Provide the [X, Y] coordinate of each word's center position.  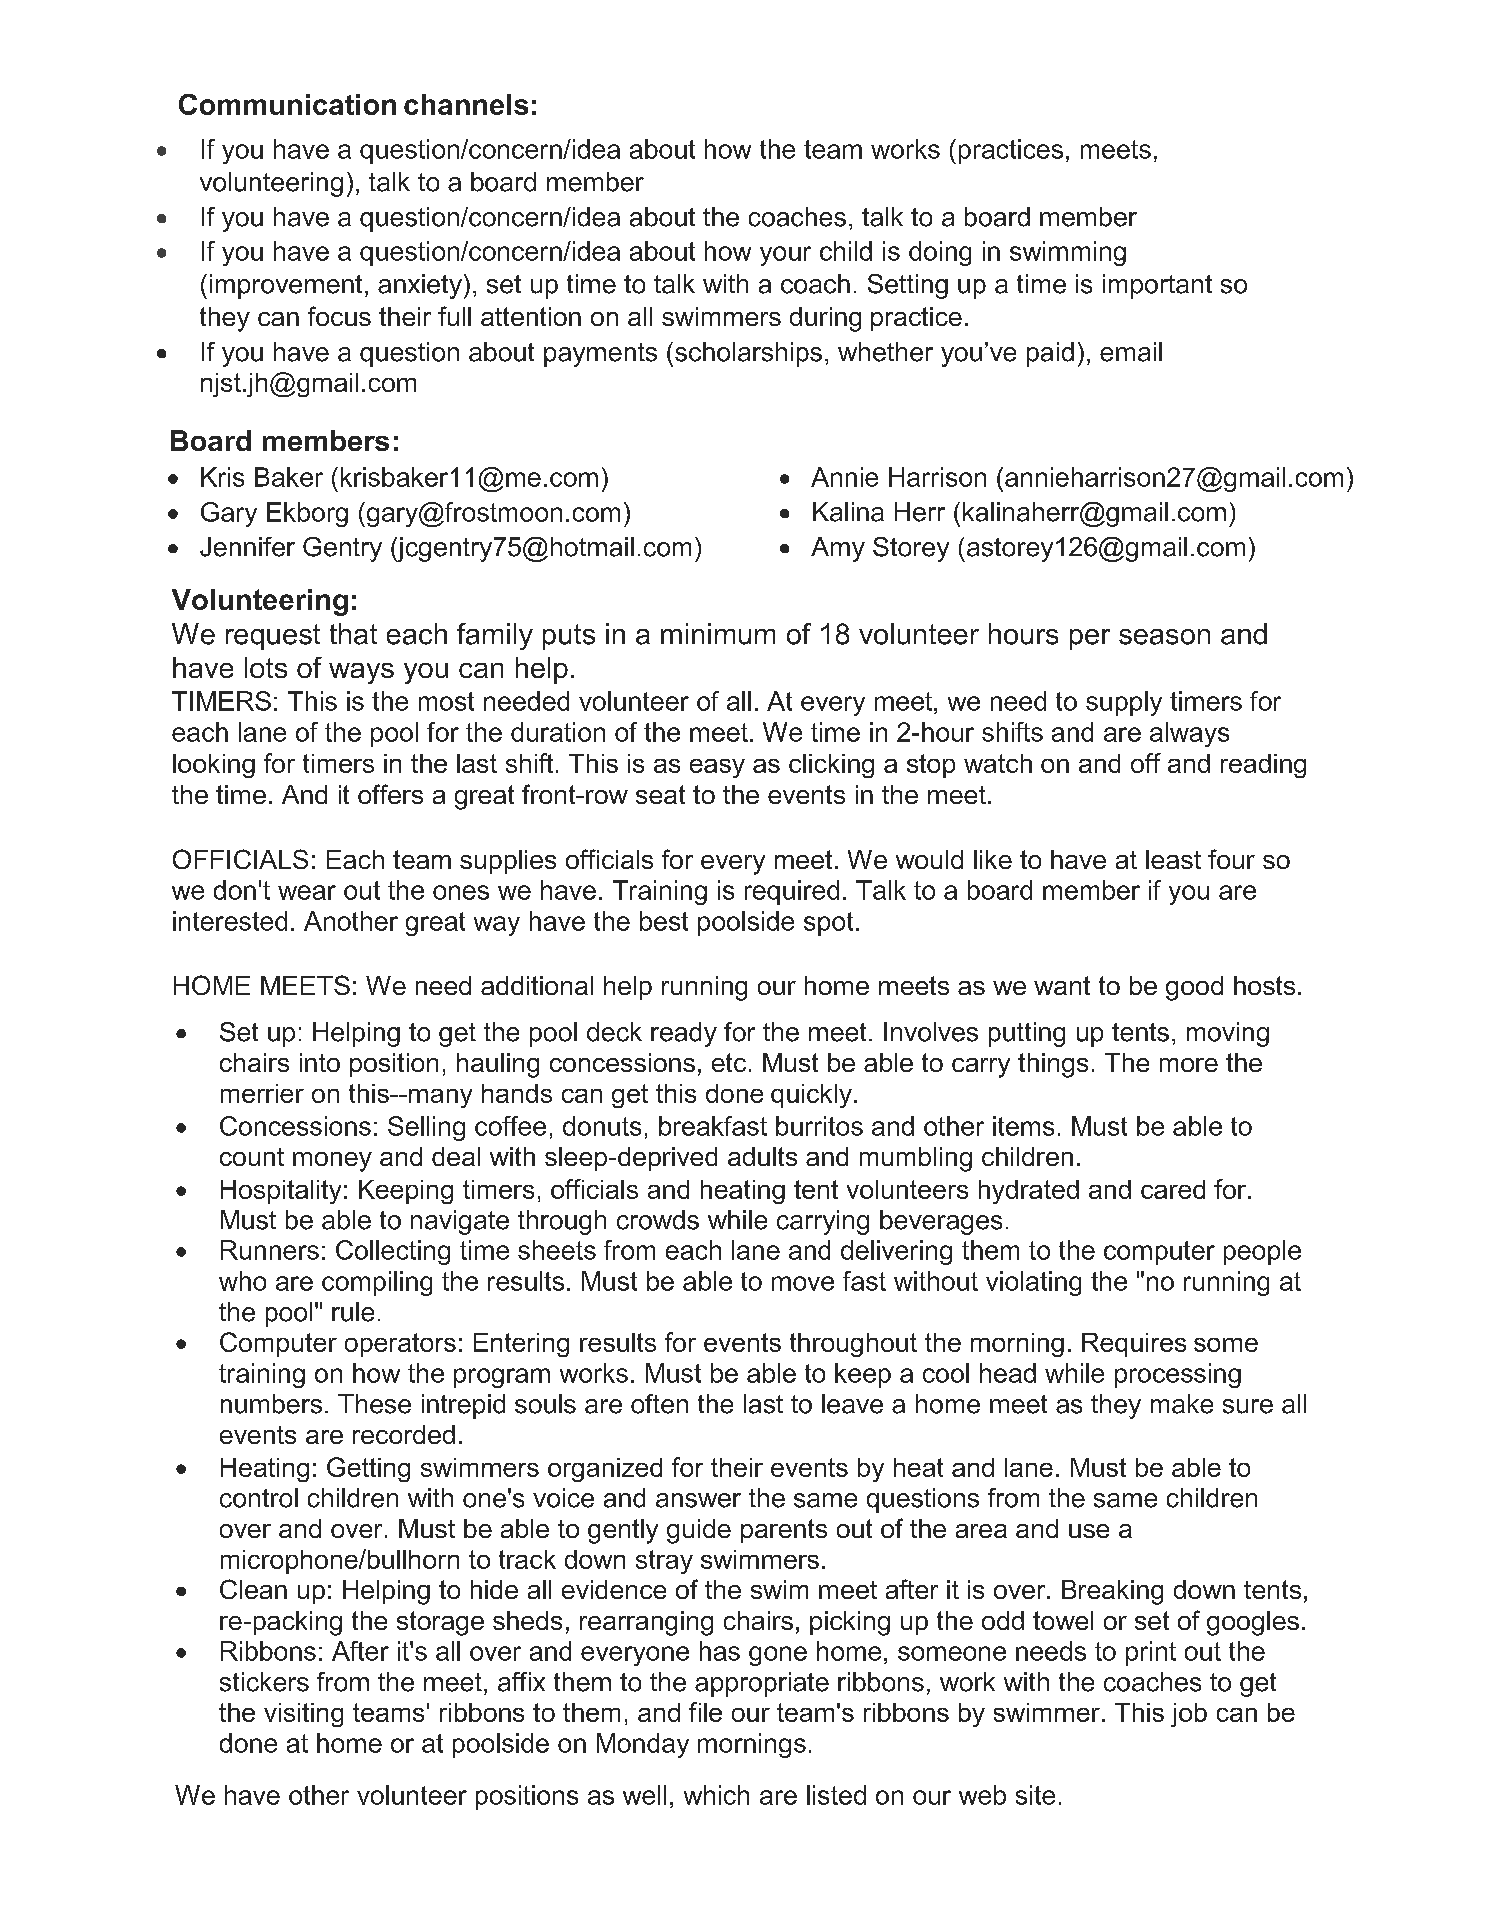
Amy [838, 549]
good [1194, 988]
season [1164, 637]
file [705, 1712]
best [664, 921]
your [785, 256]
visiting [303, 1715]
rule [353, 1312]
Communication [287, 104]
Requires [1134, 1345]
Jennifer [247, 547]
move [803, 1283]
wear [307, 892]
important [1157, 286]
